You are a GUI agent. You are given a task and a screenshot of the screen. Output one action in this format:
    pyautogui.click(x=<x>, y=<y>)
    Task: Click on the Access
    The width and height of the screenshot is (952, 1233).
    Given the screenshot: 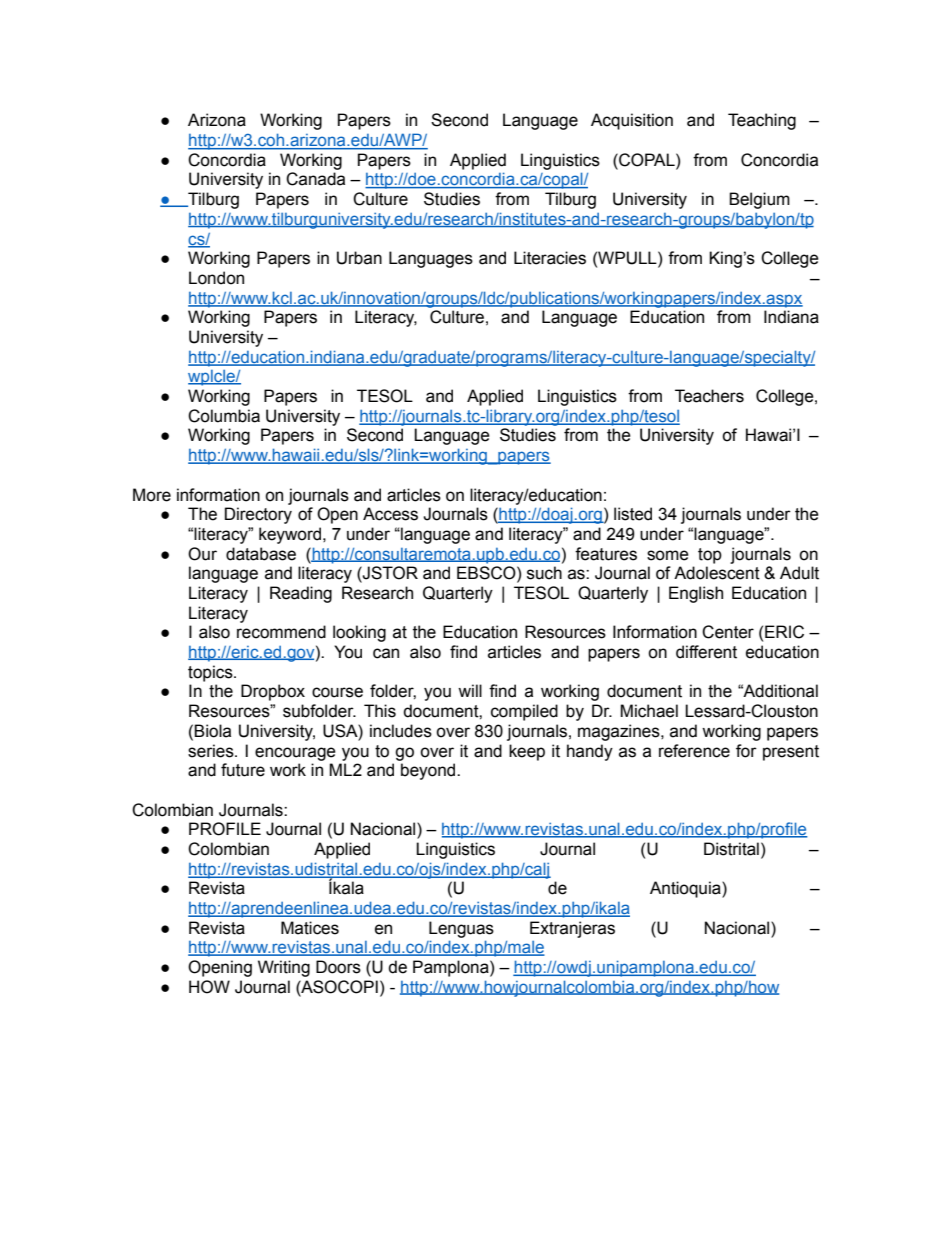 What is the action you would take?
    pyautogui.click(x=390, y=514)
